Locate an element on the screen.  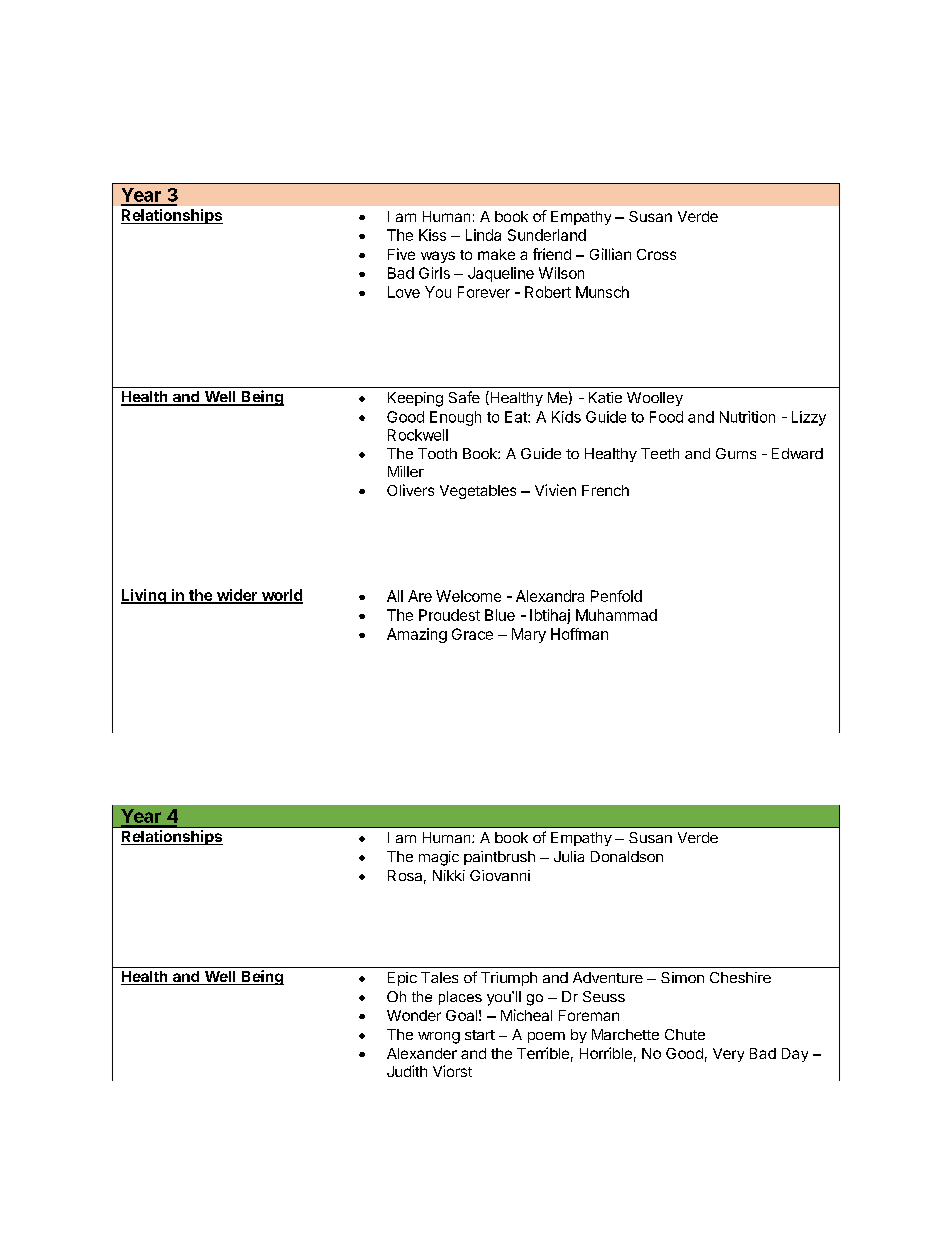
Very is located at coordinates (728, 1055).
